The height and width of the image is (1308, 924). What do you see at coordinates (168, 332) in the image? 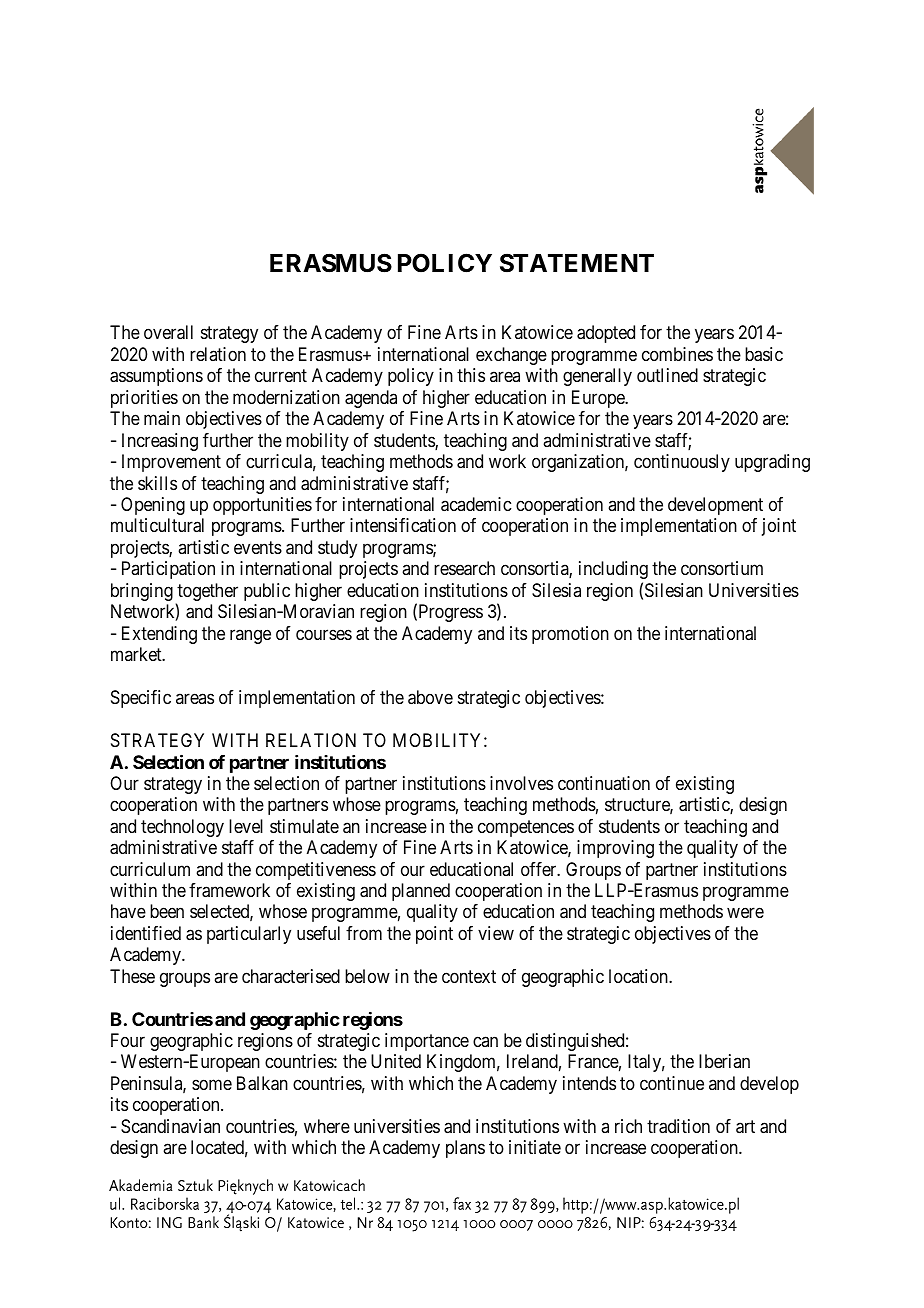
I see `overall` at bounding box center [168, 332].
